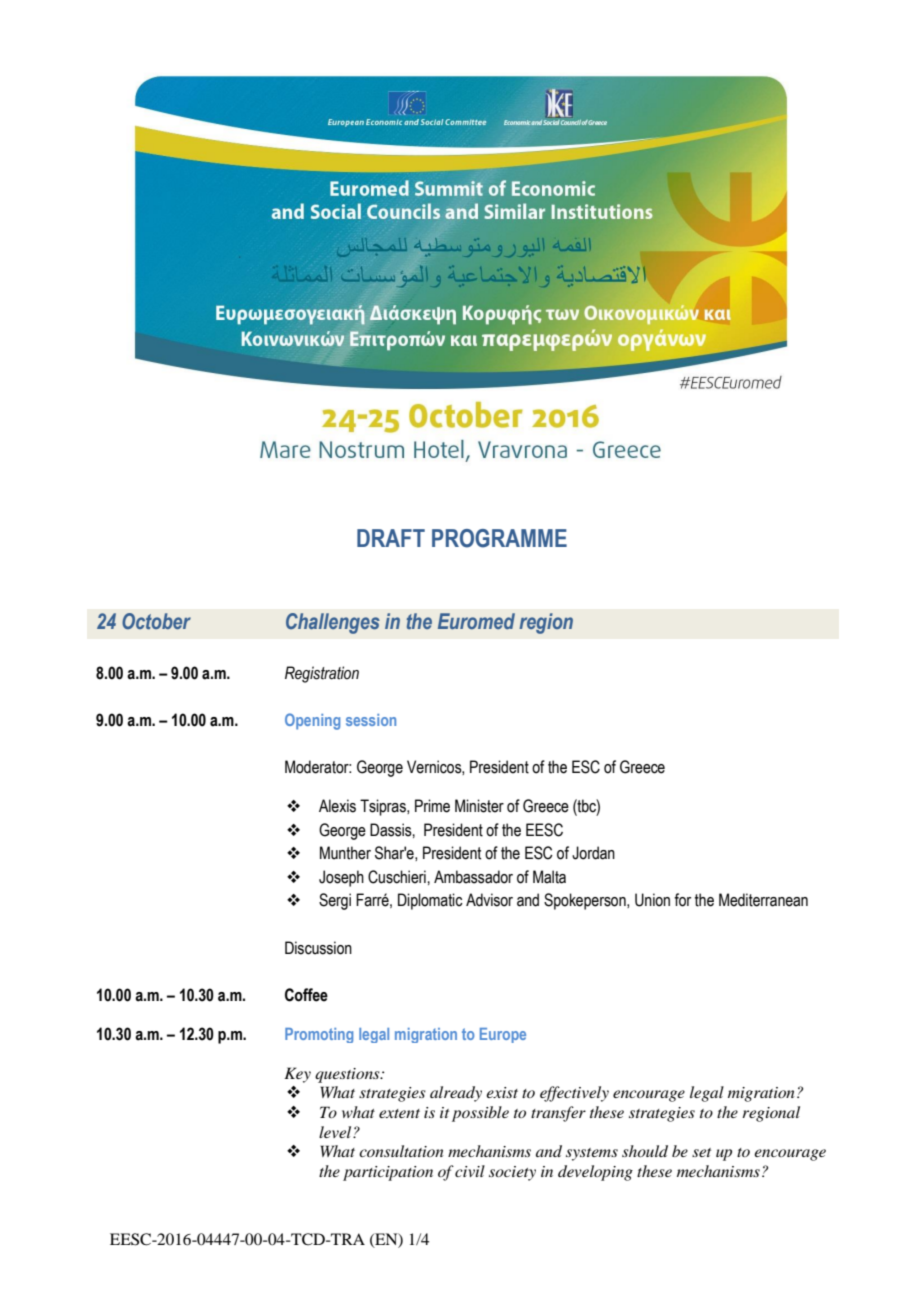  What do you see at coordinates (701, 1152) in the screenshot?
I see `set` at bounding box center [701, 1152].
